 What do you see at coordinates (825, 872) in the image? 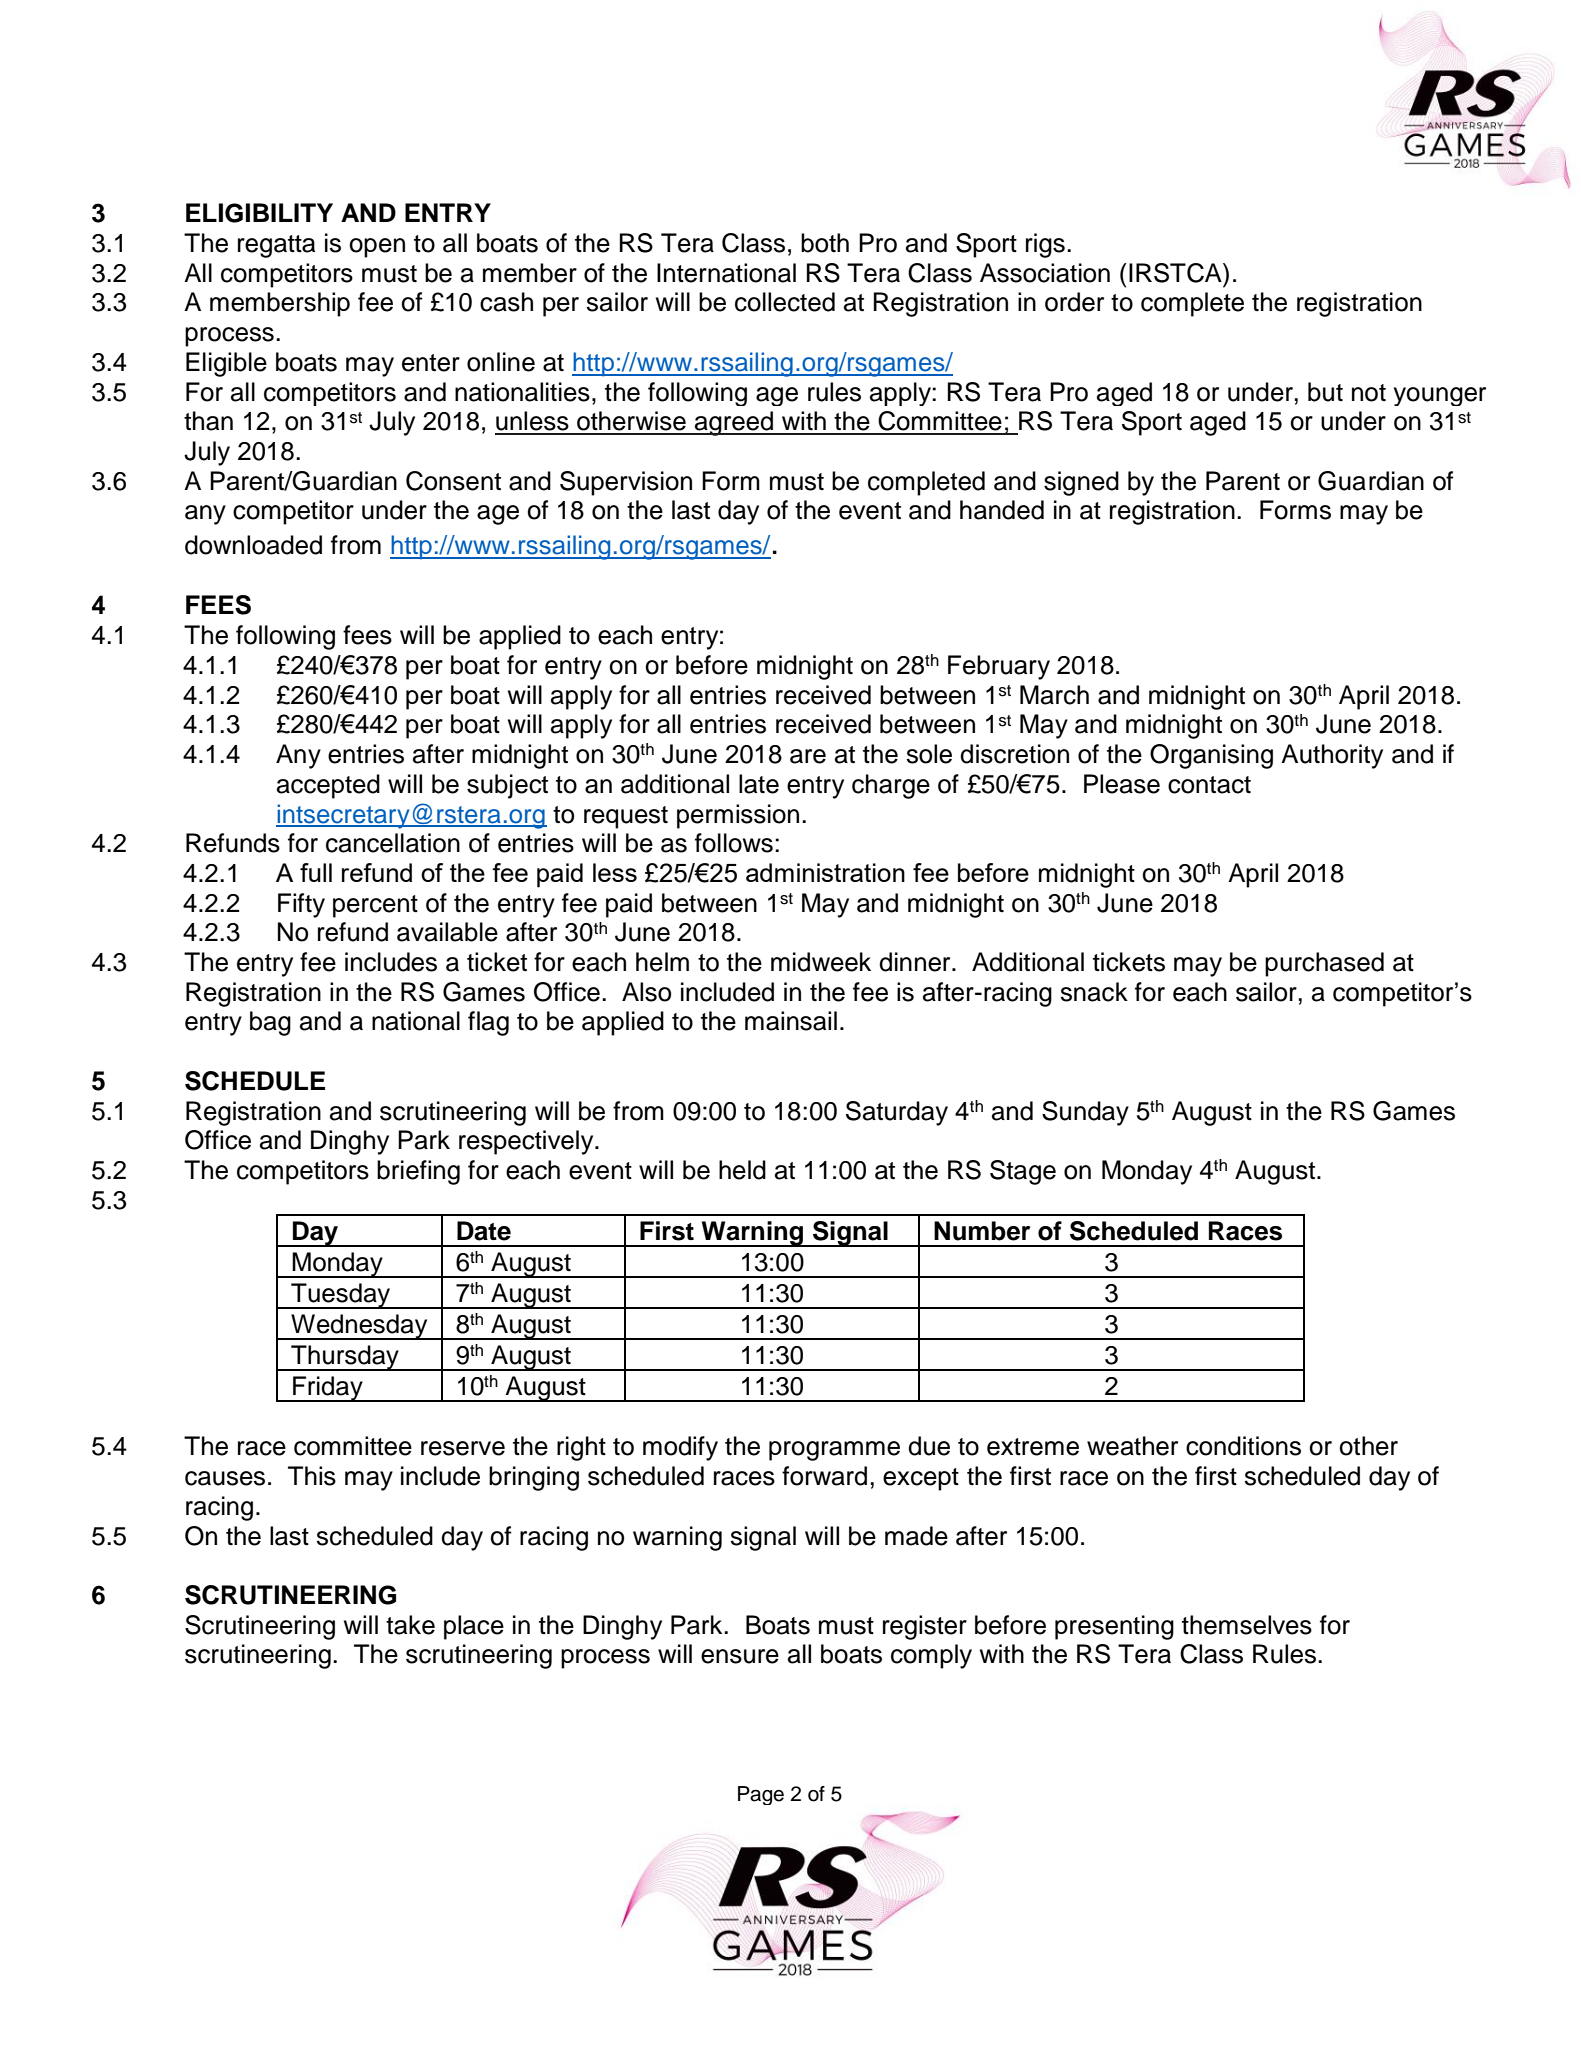
I see `administration` at bounding box center [825, 872].
